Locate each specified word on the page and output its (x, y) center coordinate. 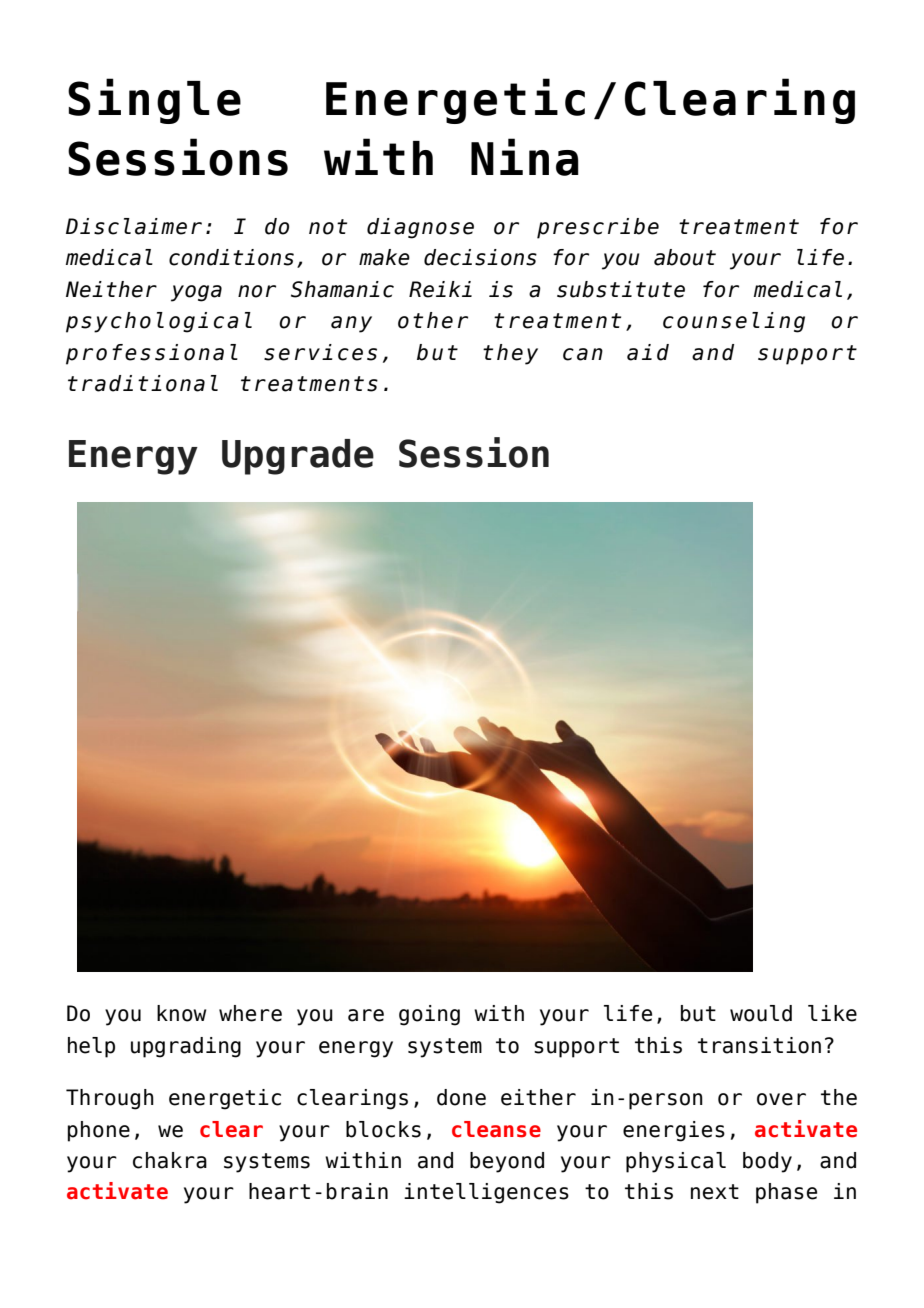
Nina (525, 157)
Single (154, 101)
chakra (170, 1160)
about (685, 257)
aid (648, 352)
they (510, 354)
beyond (507, 1162)
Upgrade (298, 457)
